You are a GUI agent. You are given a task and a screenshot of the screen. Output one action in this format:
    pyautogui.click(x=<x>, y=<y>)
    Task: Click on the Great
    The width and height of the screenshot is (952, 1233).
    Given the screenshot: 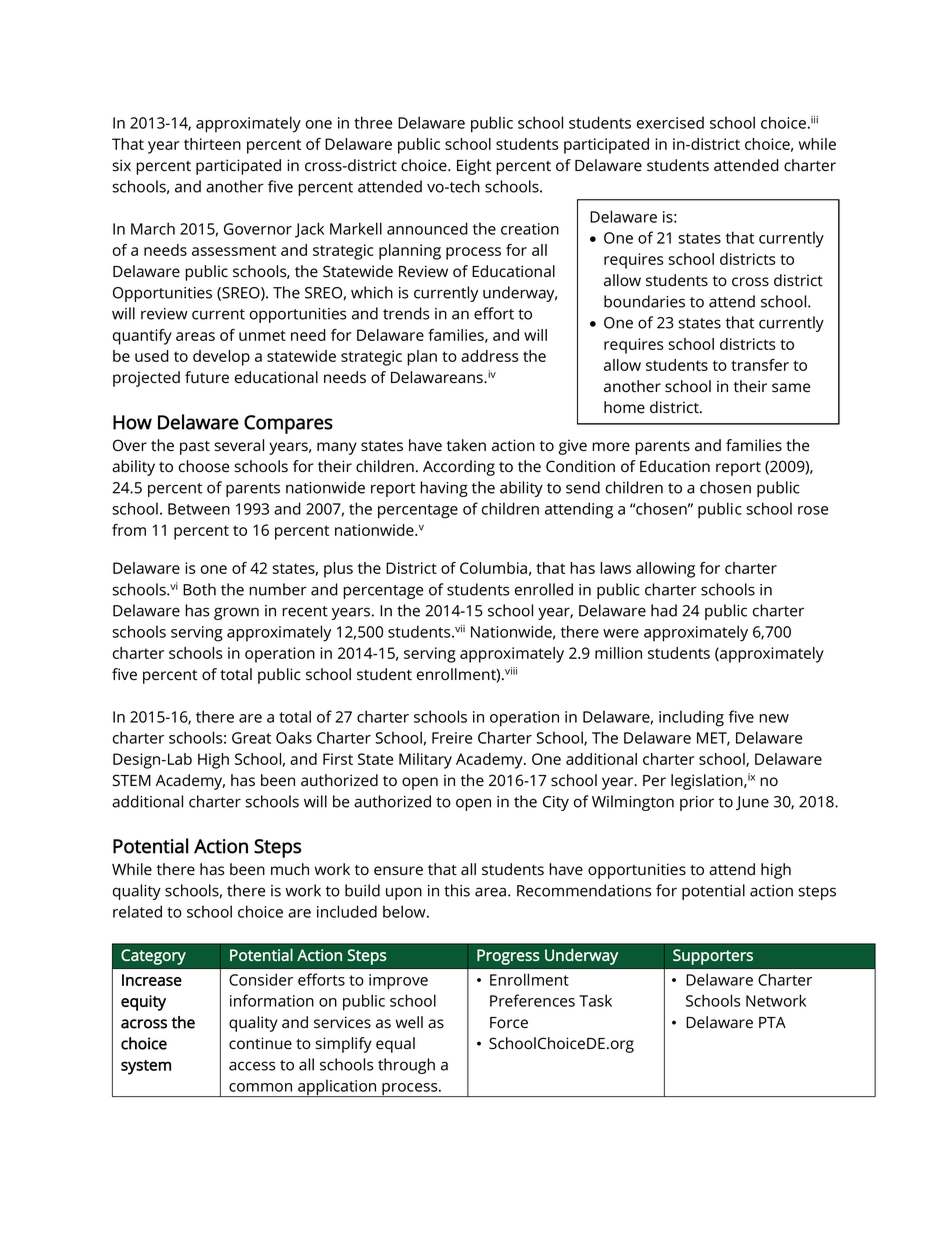 What is the action you would take?
    pyautogui.click(x=251, y=738)
